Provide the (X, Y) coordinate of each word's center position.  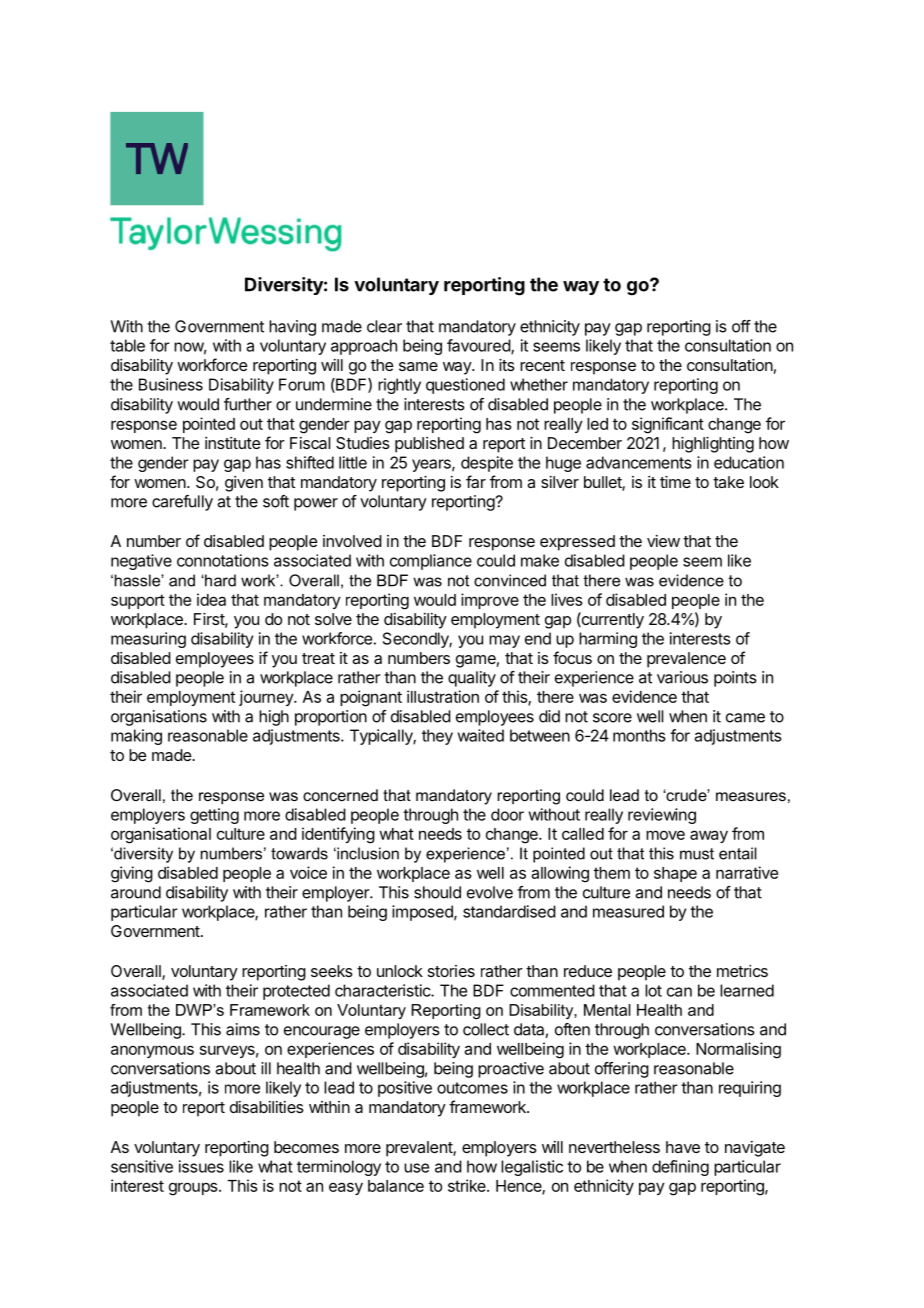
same (418, 366)
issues (201, 1166)
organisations (159, 718)
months (639, 735)
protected (296, 992)
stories (451, 971)
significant (668, 425)
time (675, 482)
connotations (223, 560)
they (437, 737)
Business (171, 384)
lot (653, 990)
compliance (431, 562)
